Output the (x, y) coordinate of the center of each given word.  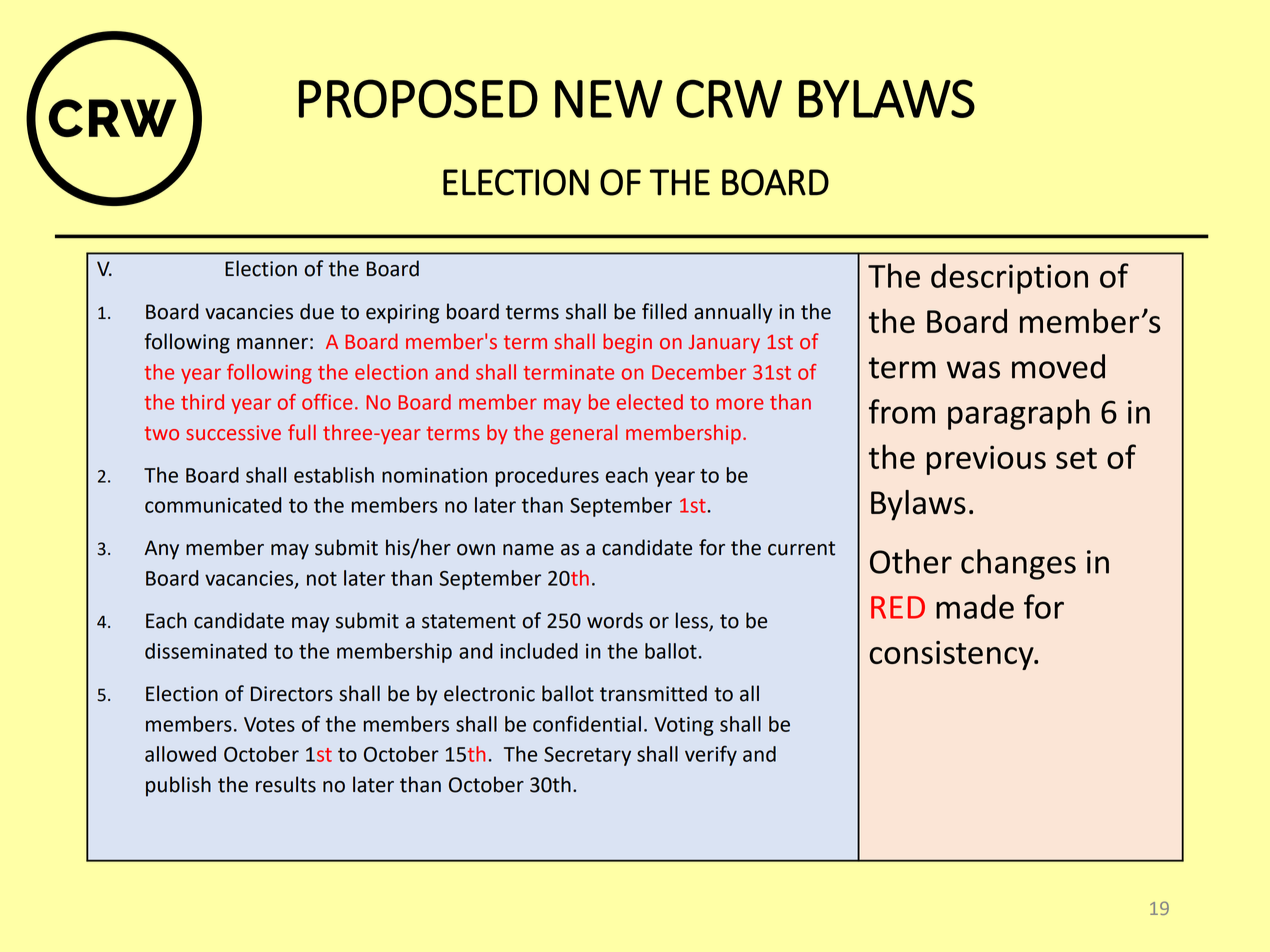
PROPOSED (418, 98)
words (615, 620)
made (975, 606)
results (286, 784)
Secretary (587, 756)
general (583, 434)
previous (986, 460)
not (322, 579)
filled (664, 311)
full (302, 432)
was (973, 370)
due (317, 311)
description (1009, 278)
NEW (609, 99)
